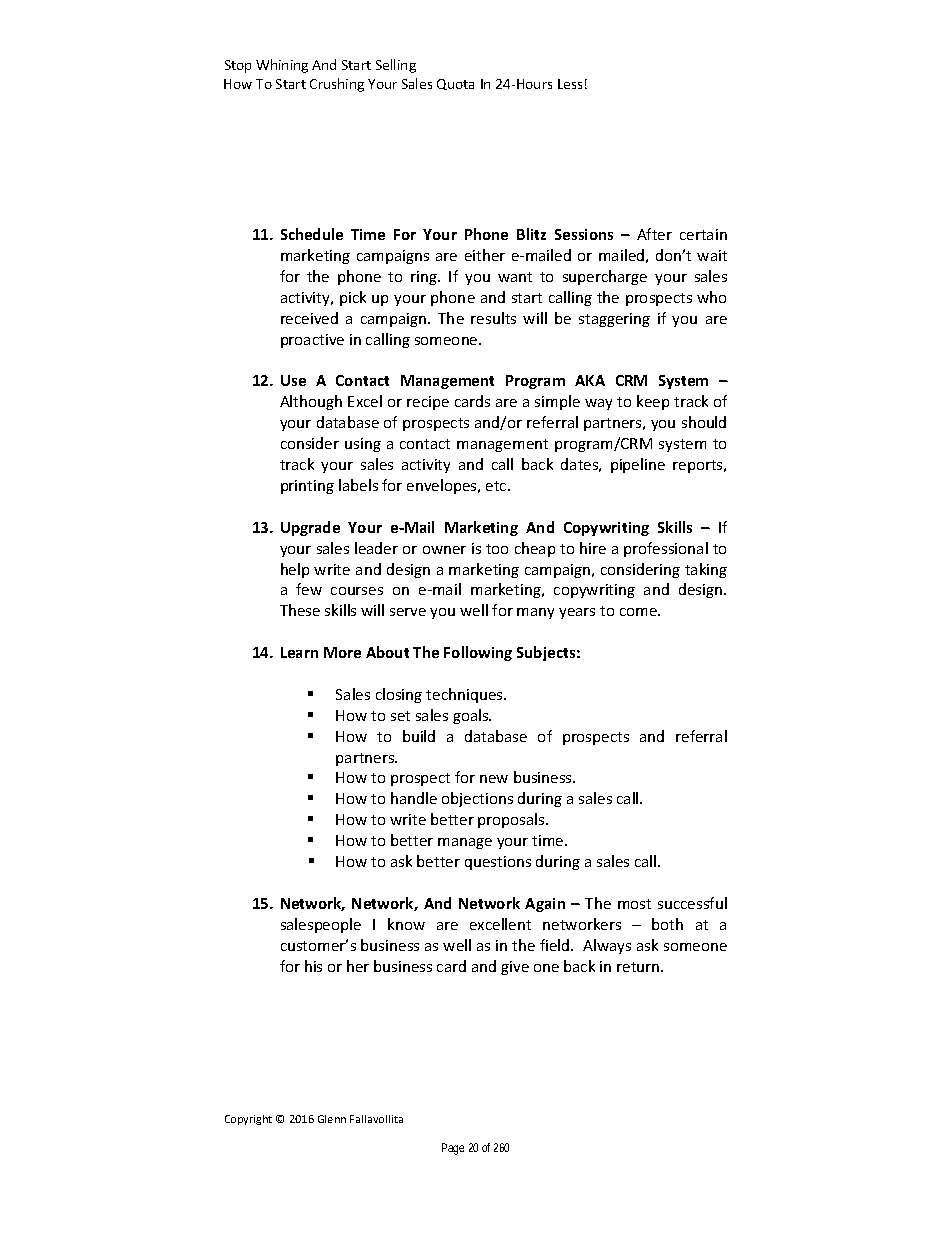 The image size is (952, 1233). I want to click on Glenn, so click(332, 1119).
